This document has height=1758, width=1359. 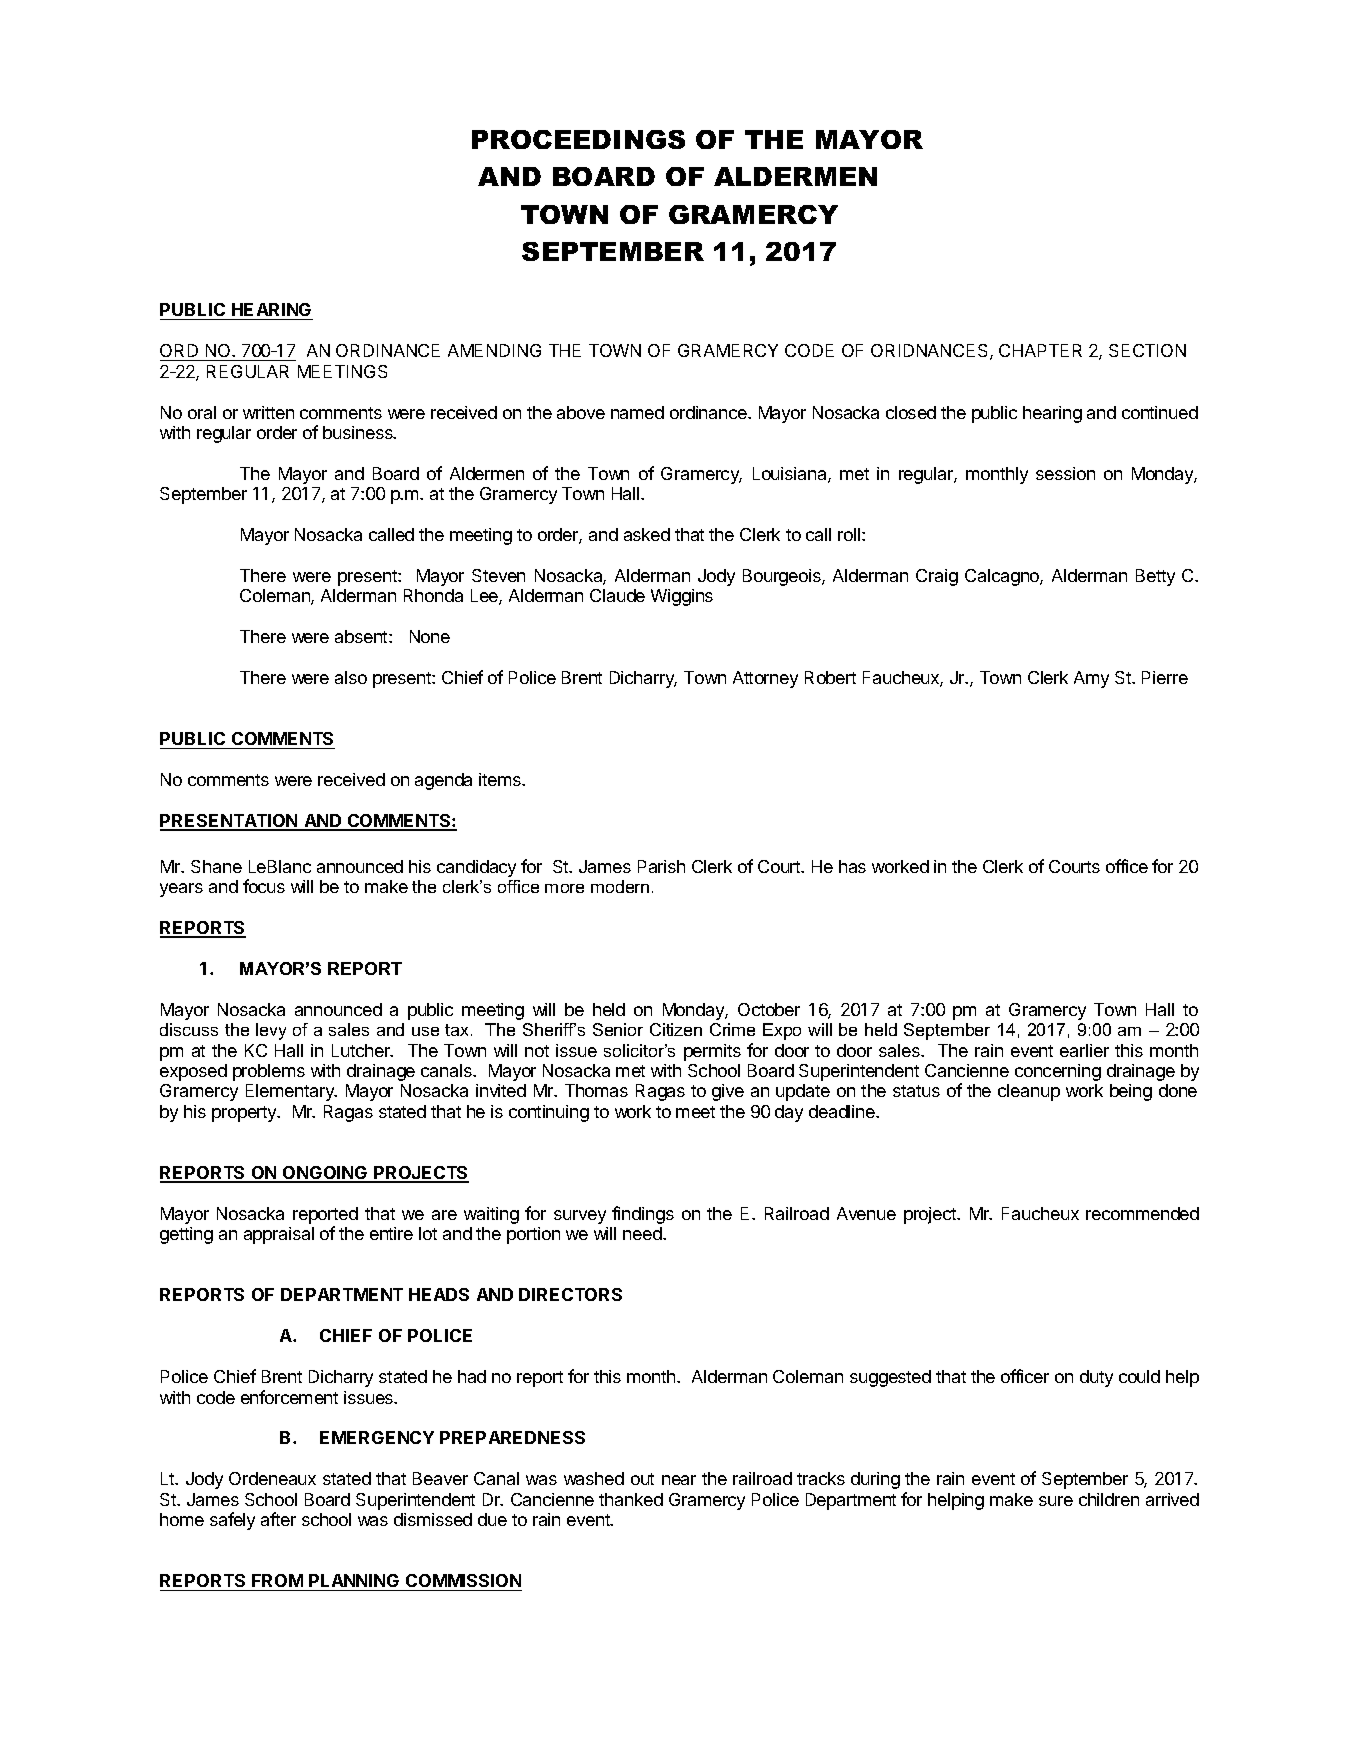 What do you see at coordinates (494, 350) in the document?
I see `AMENDING` at bounding box center [494, 350].
